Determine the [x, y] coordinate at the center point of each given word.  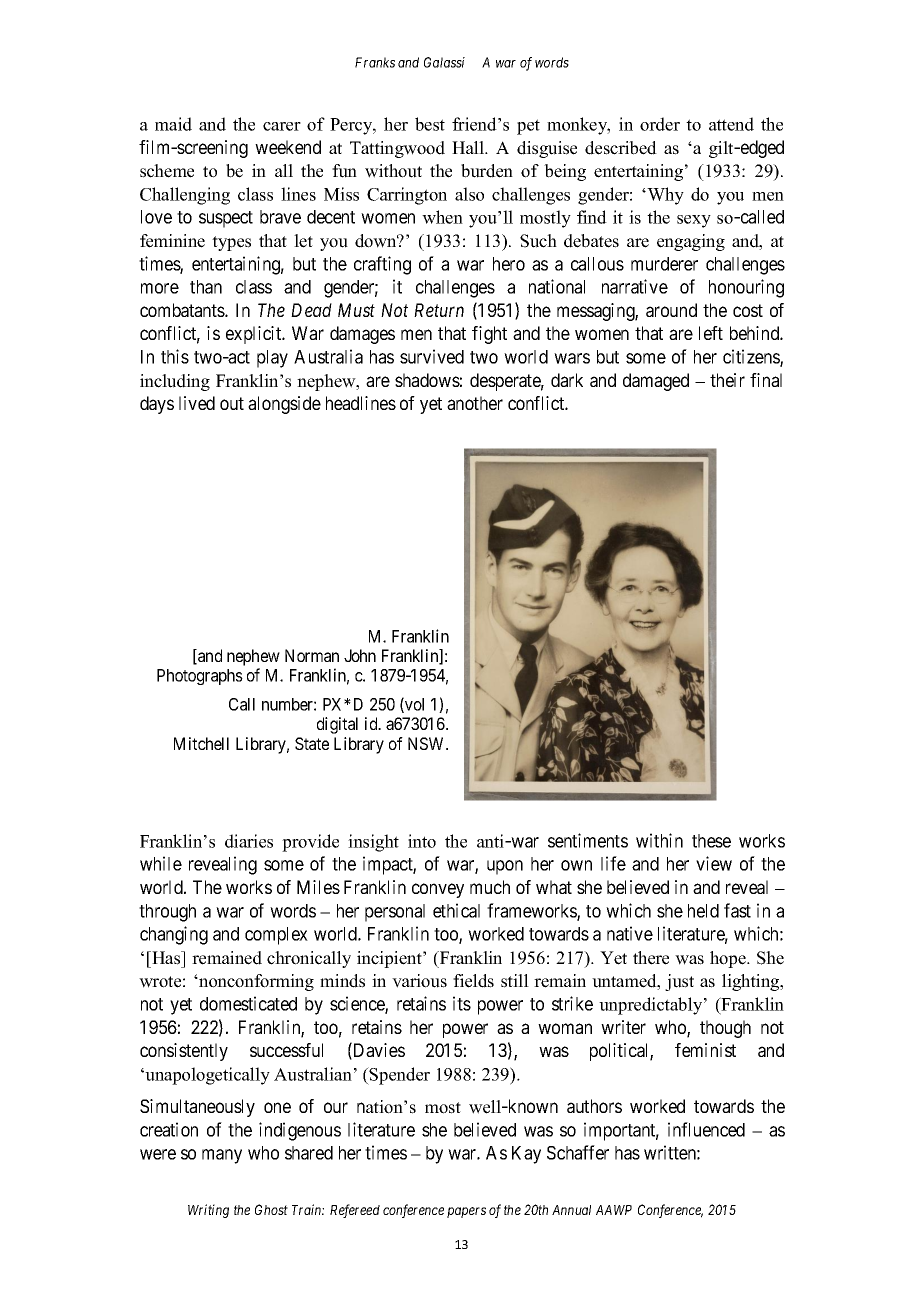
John [360, 655]
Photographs [200, 677]
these [711, 841]
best [430, 124]
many [222, 1156]
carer [282, 126]
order [660, 124]
